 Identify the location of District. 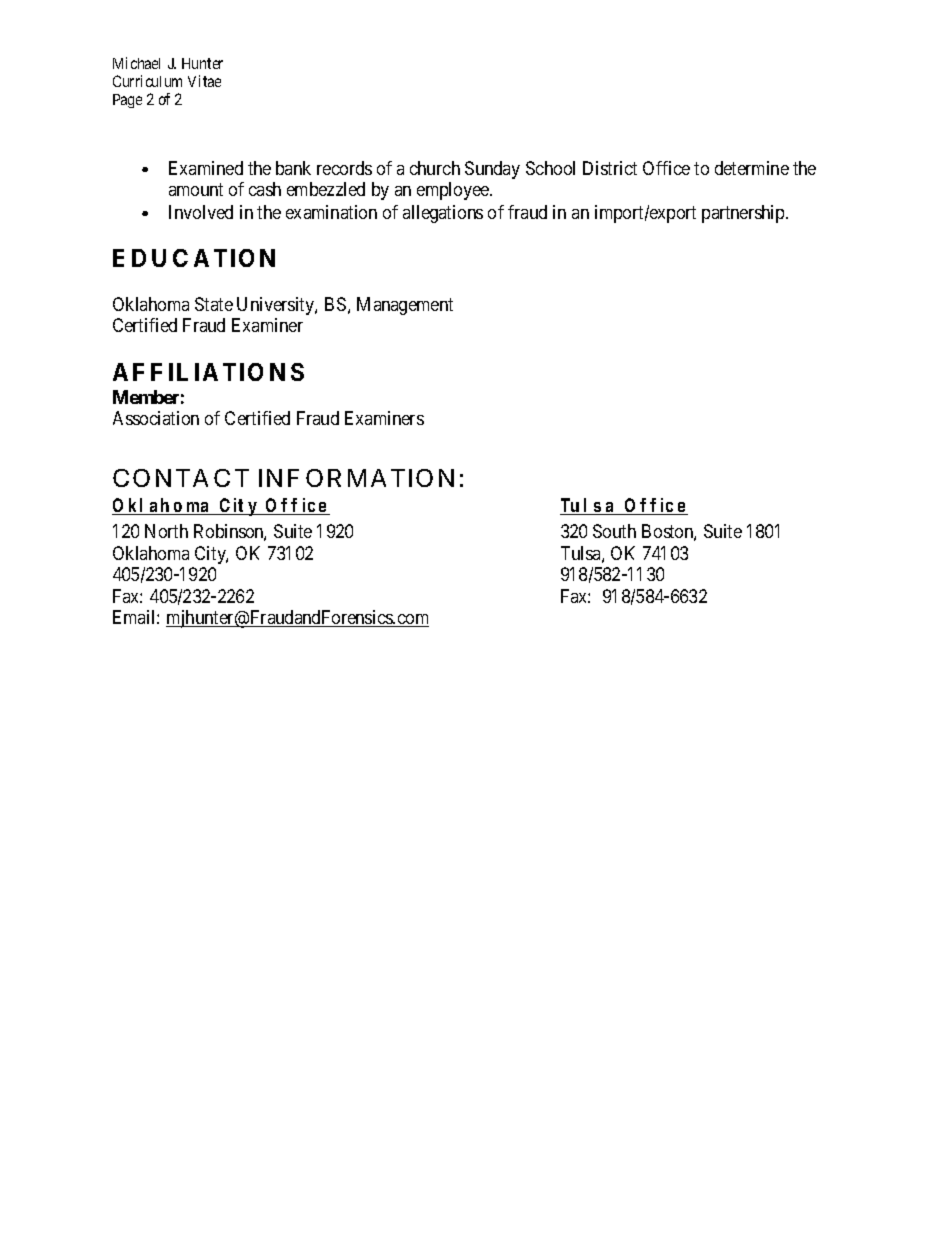
(610, 168).
